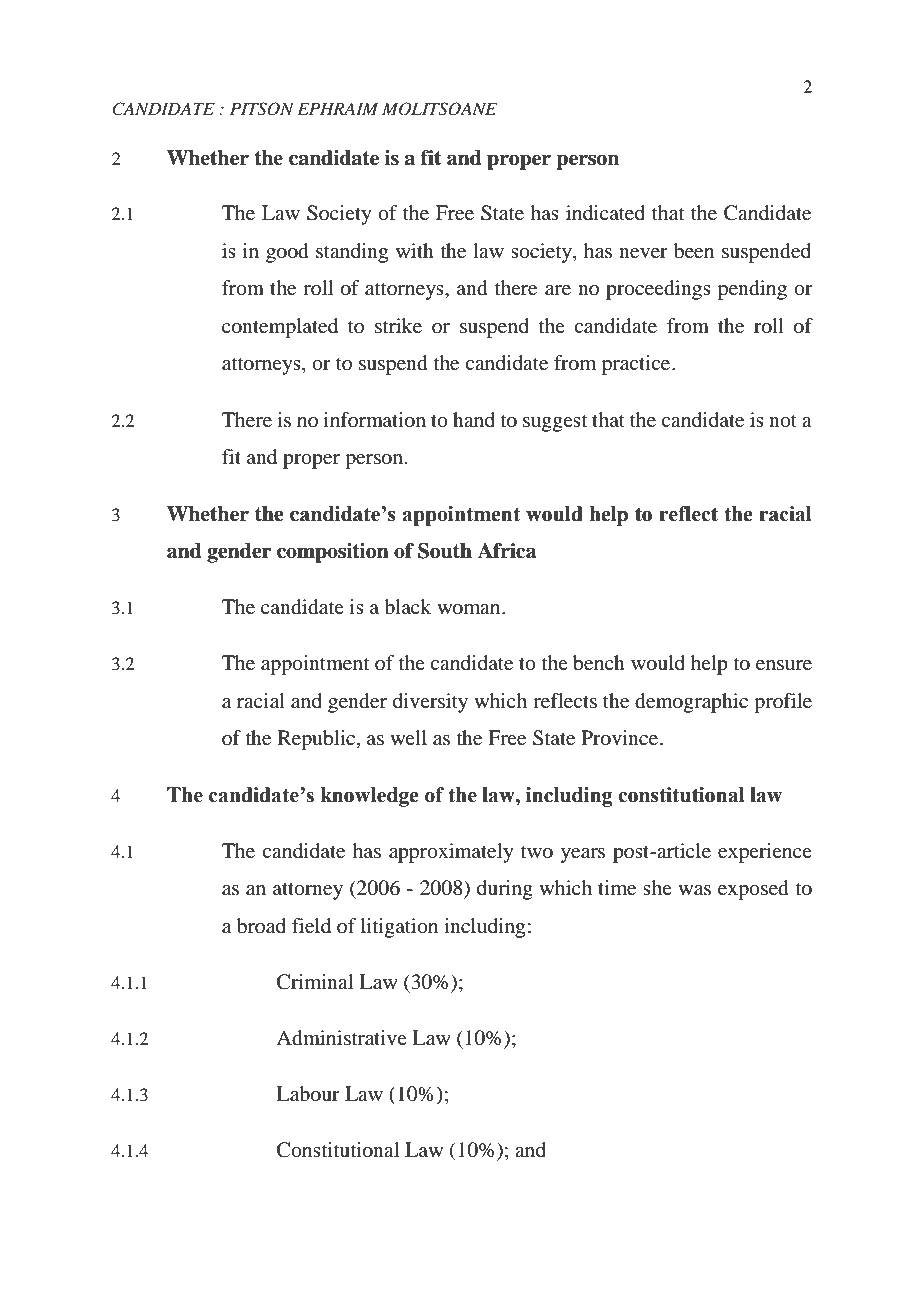 This image has width=924, height=1308. What do you see at coordinates (505, 890) in the image?
I see `during` at bounding box center [505, 890].
